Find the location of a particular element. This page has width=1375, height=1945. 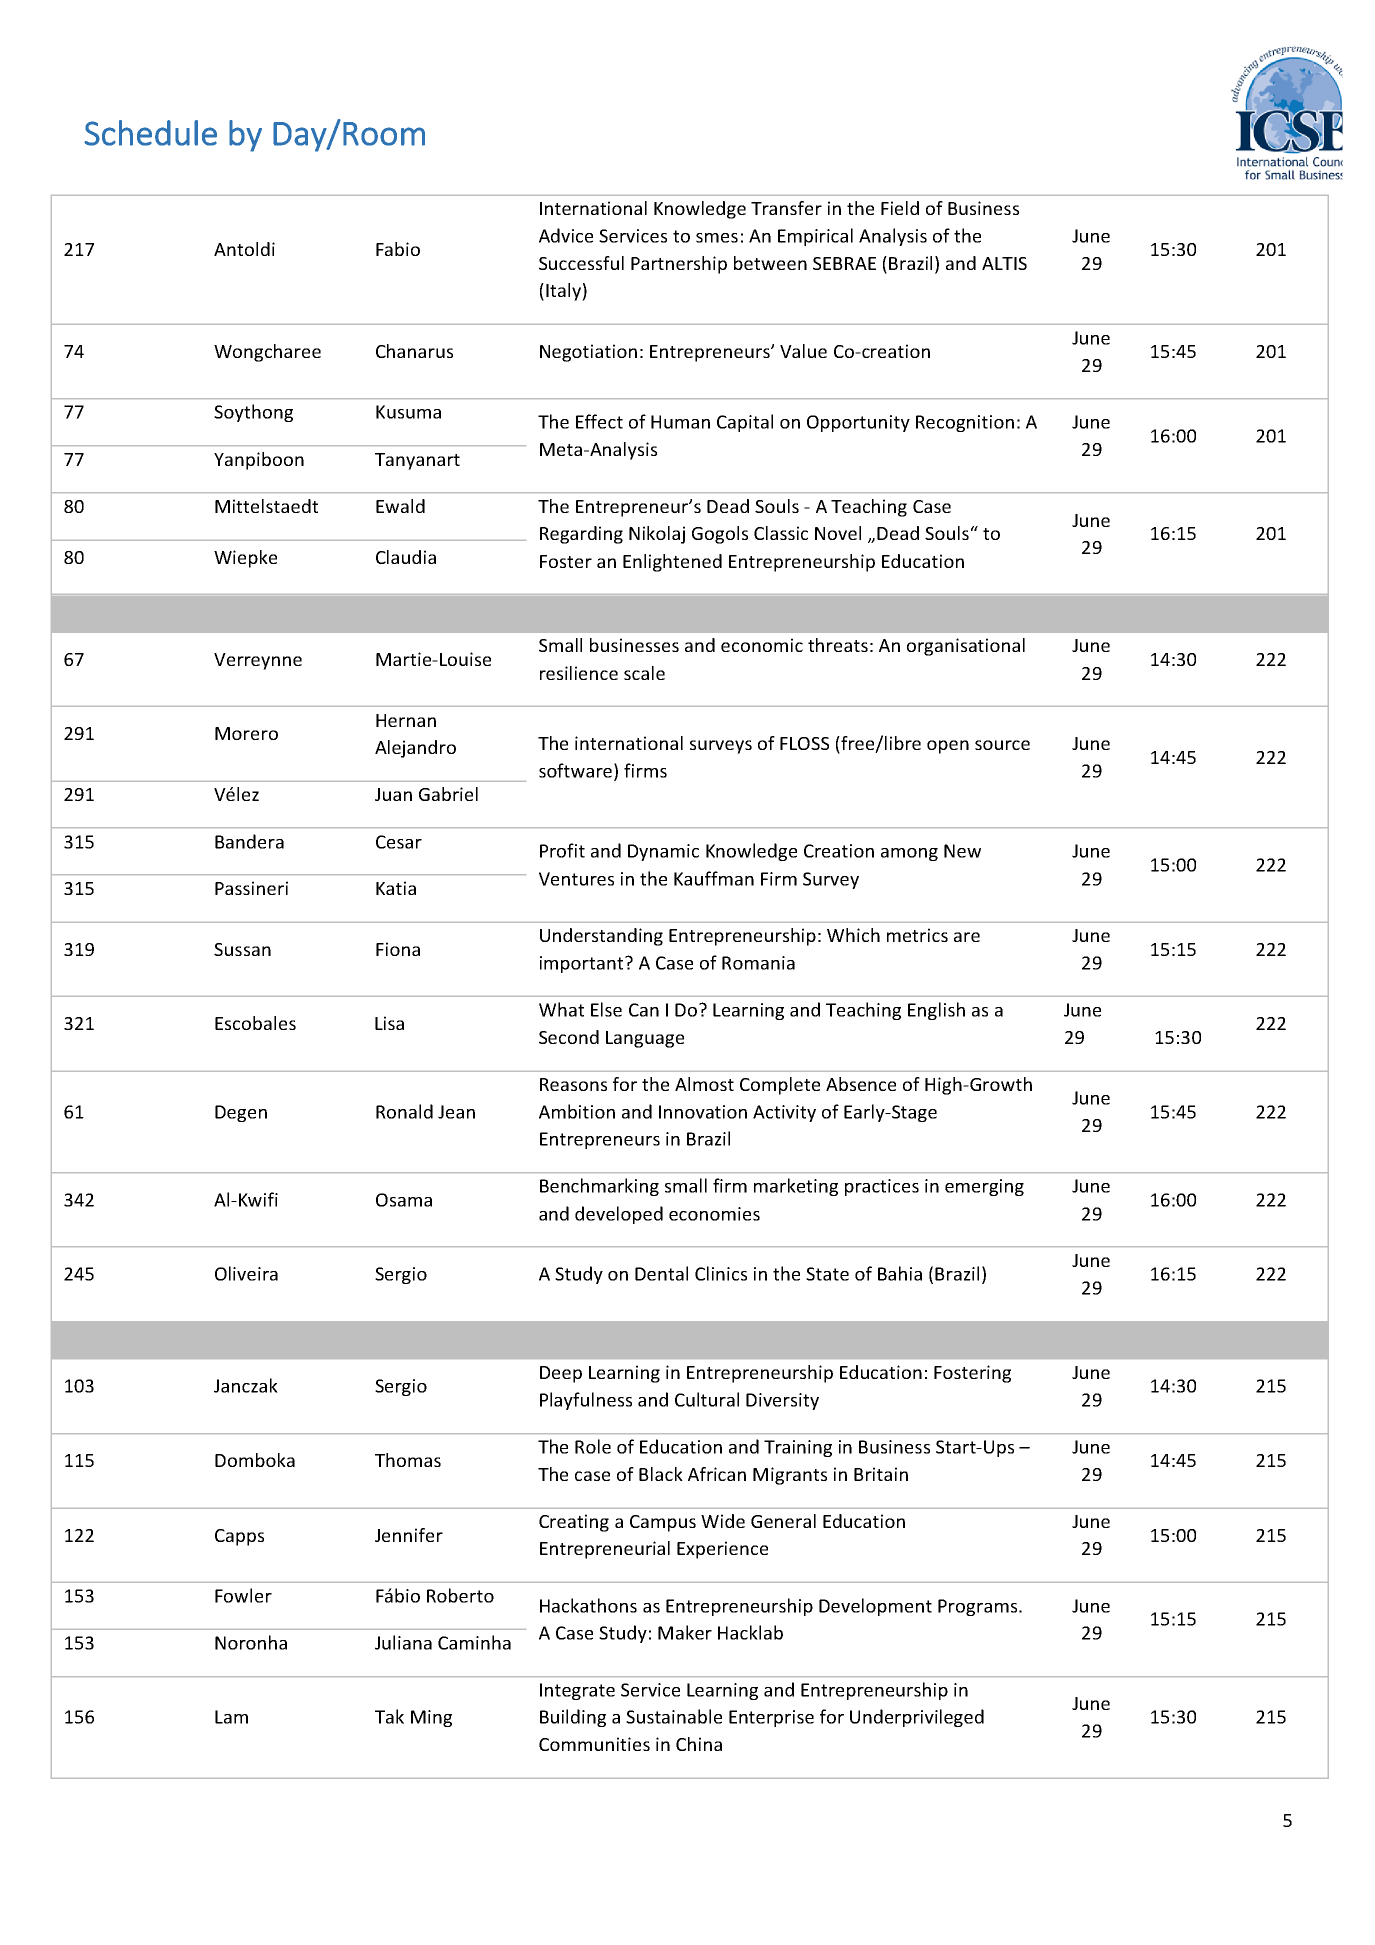

Schedule is located at coordinates (150, 133).
